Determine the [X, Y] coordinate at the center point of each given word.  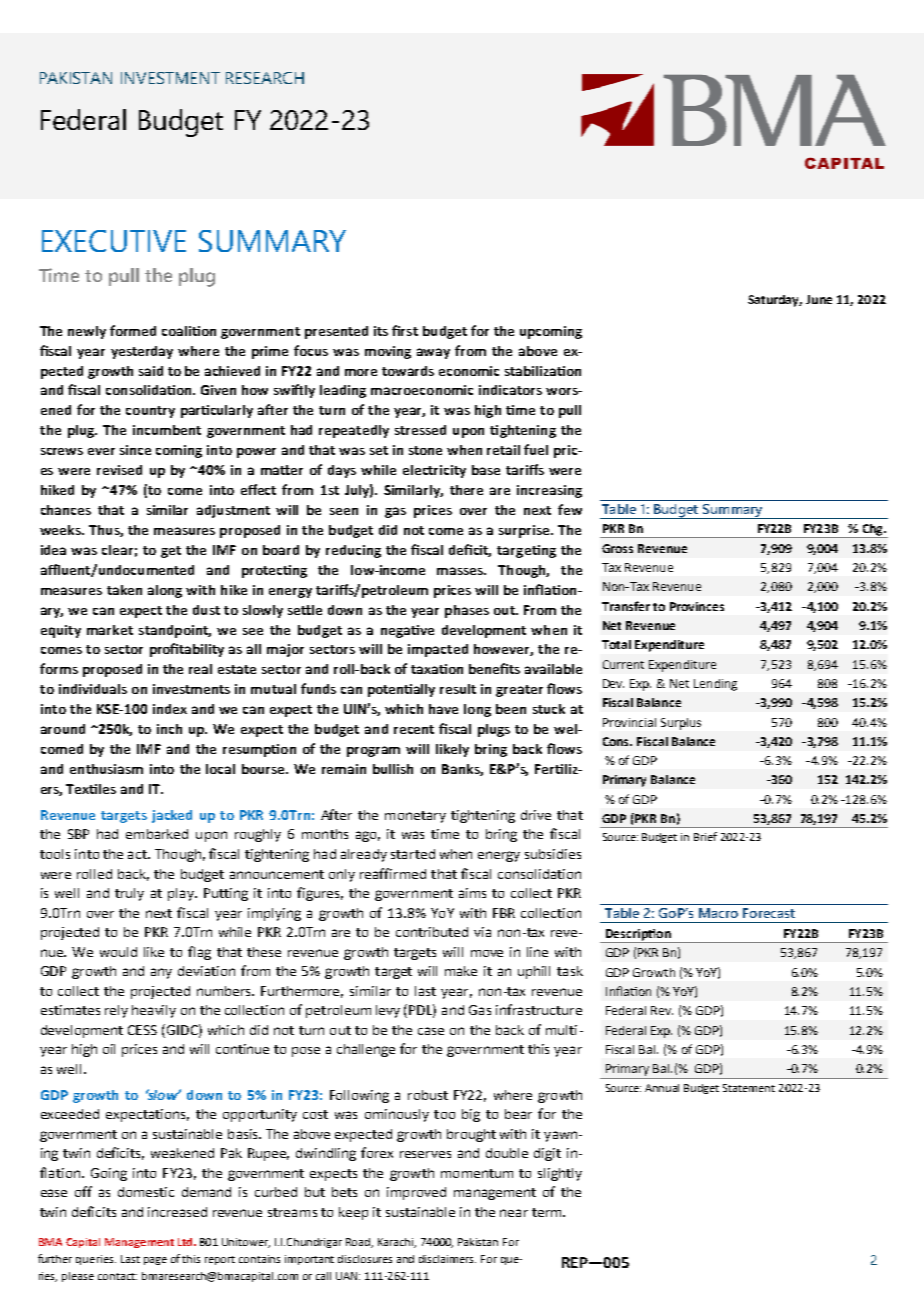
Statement [749, 1088]
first [405, 330]
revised [119, 470]
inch [169, 729]
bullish [393, 769]
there [466, 490]
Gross [617, 548]
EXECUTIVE [114, 241]
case [431, 1031]
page [155, 1261]
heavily [154, 1011]
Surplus [681, 724]
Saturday [775, 301]
